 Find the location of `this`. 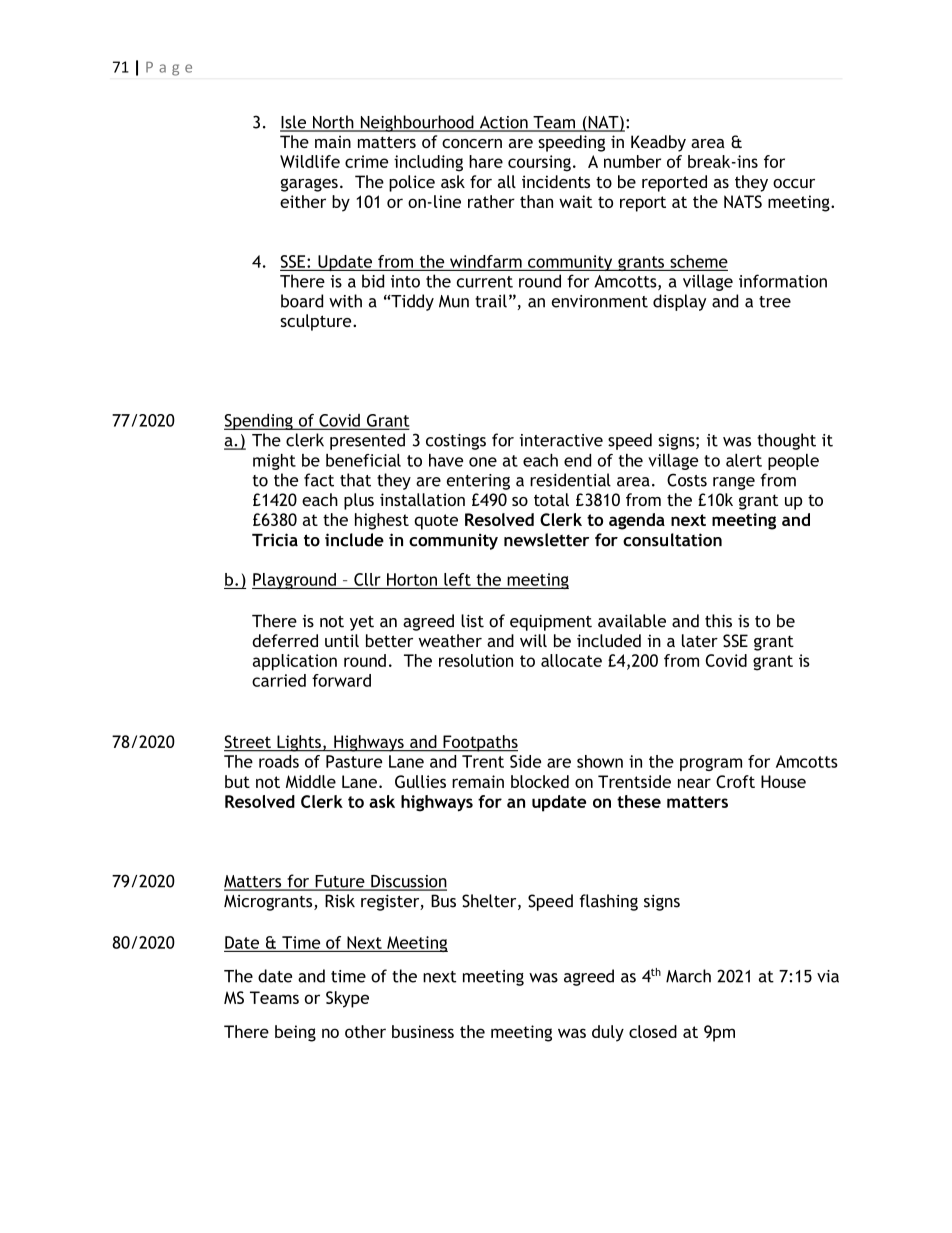

this is located at coordinates (718, 621).
